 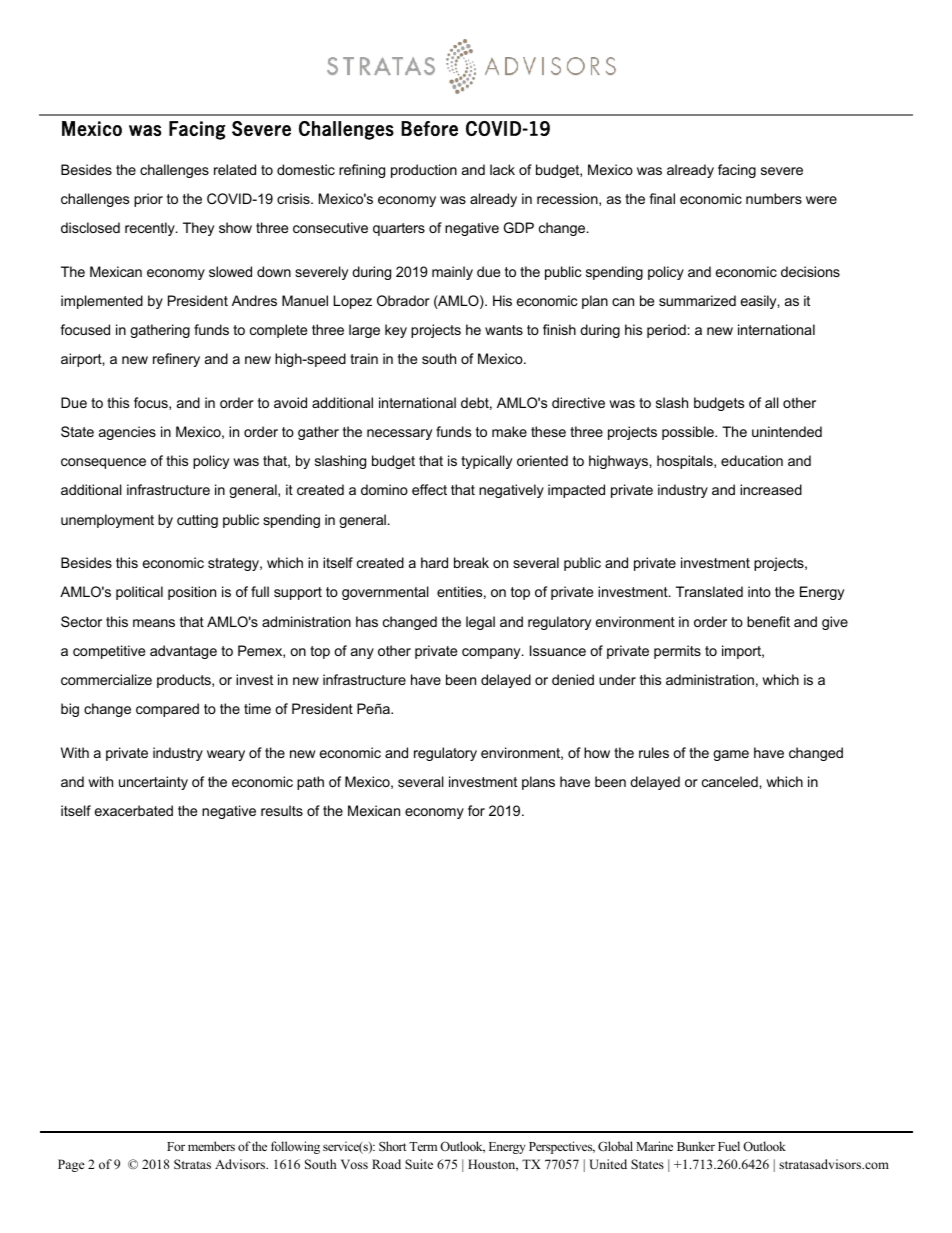 I want to click on prior, so click(x=148, y=200).
